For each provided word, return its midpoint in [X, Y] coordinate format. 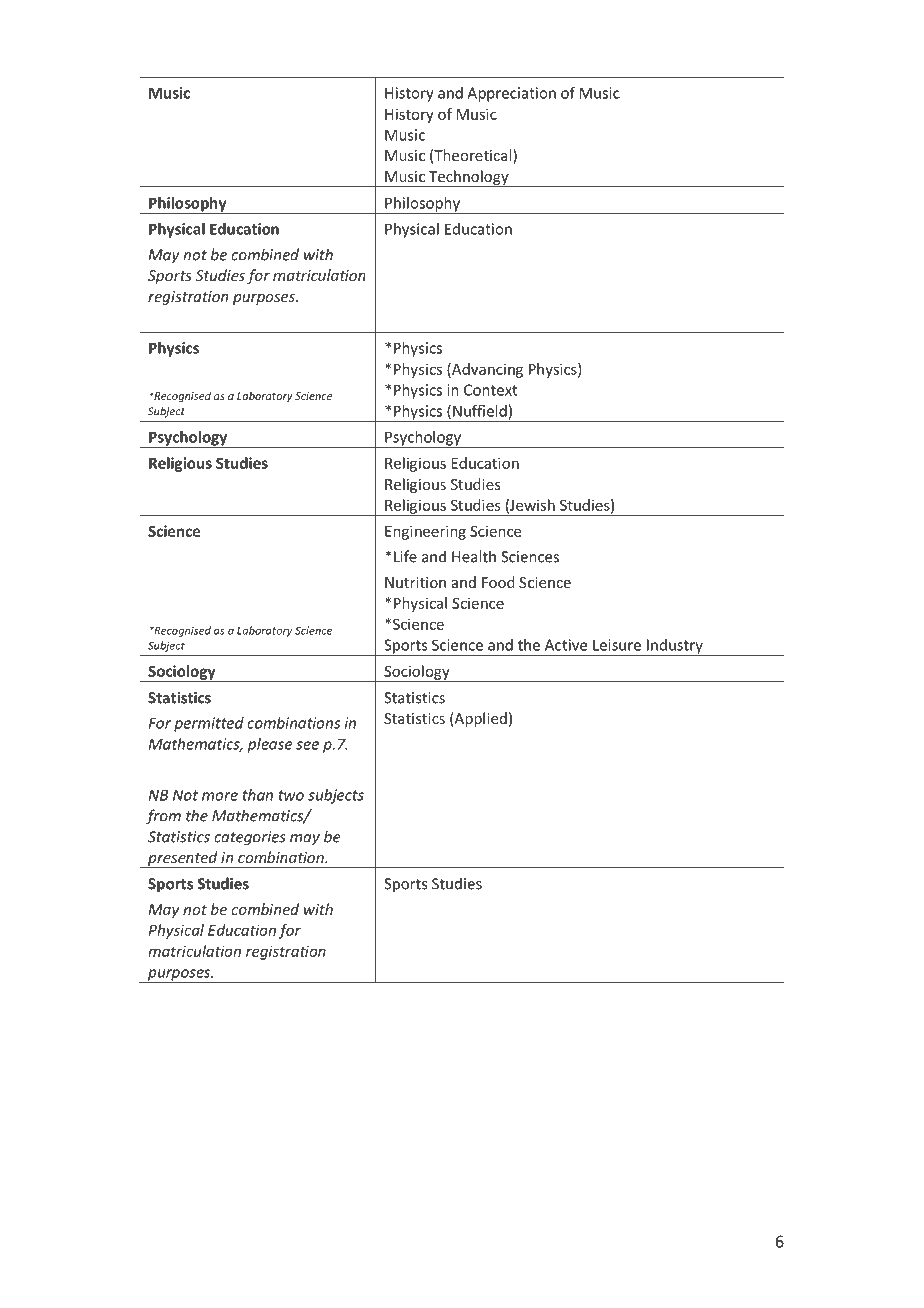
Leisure [617, 645]
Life [405, 556]
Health [474, 556]
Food [498, 582]
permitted [209, 724]
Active [566, 645]
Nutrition [415, 582]
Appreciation [511, 94]
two [291, 795]
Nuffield [480, 411]
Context [490, 390]
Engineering [425, 532]
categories [250, 838]
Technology [469, 178]
